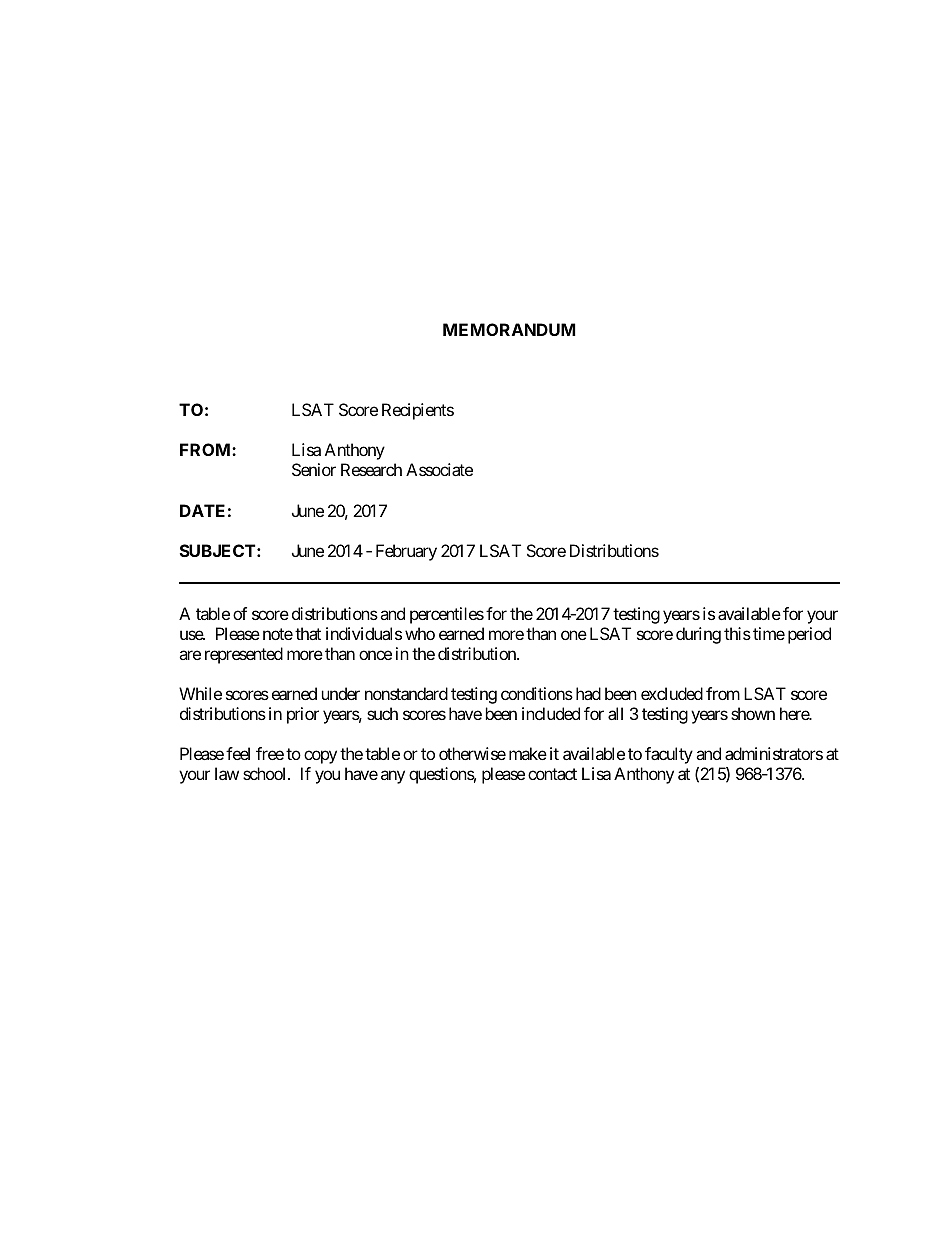  Describe the element at coordinates (375, 655) in the screenshot. I see `once` at that location.
